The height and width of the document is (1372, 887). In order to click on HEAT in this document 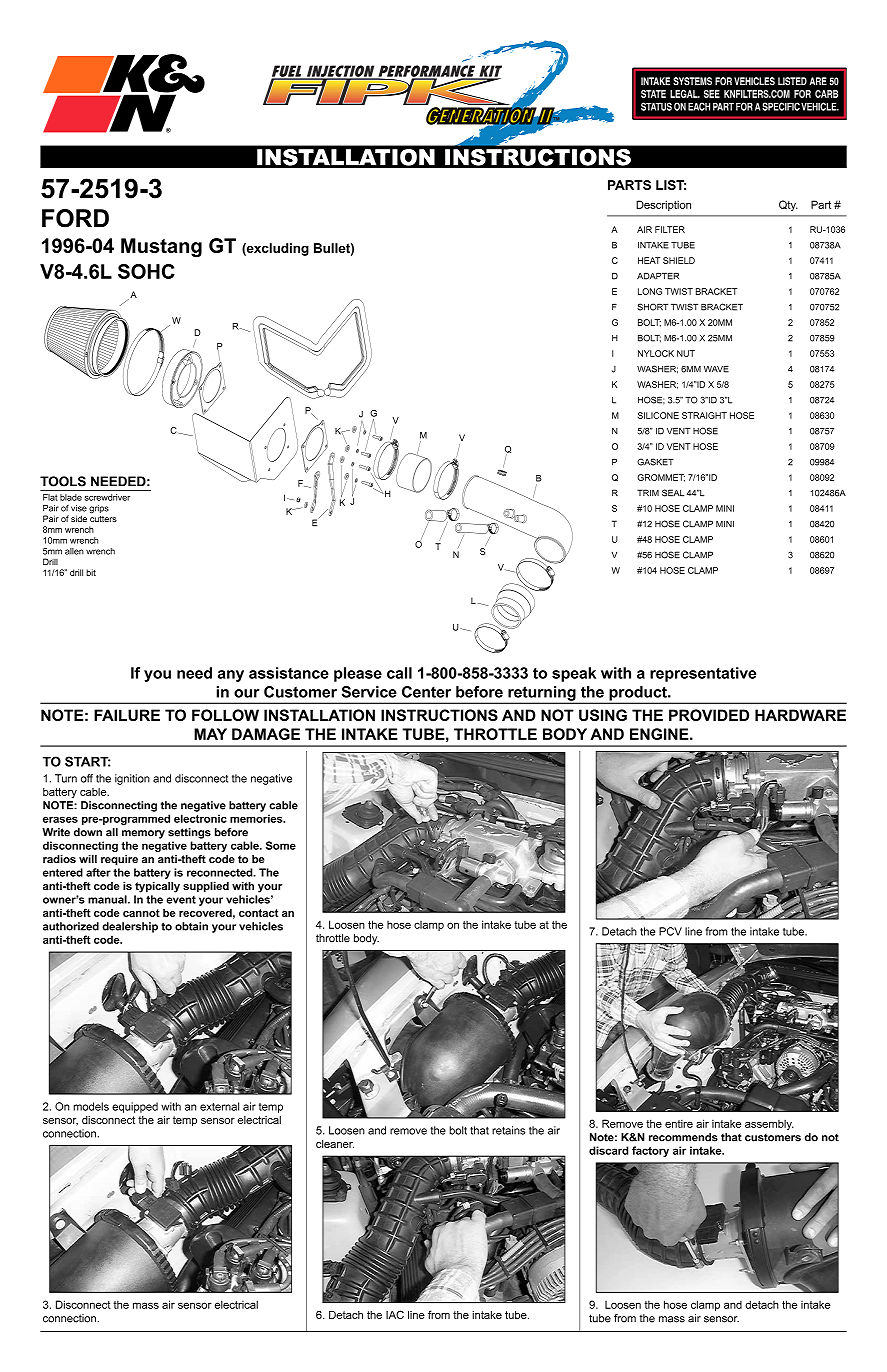, I will do `click(649, 260)`.
